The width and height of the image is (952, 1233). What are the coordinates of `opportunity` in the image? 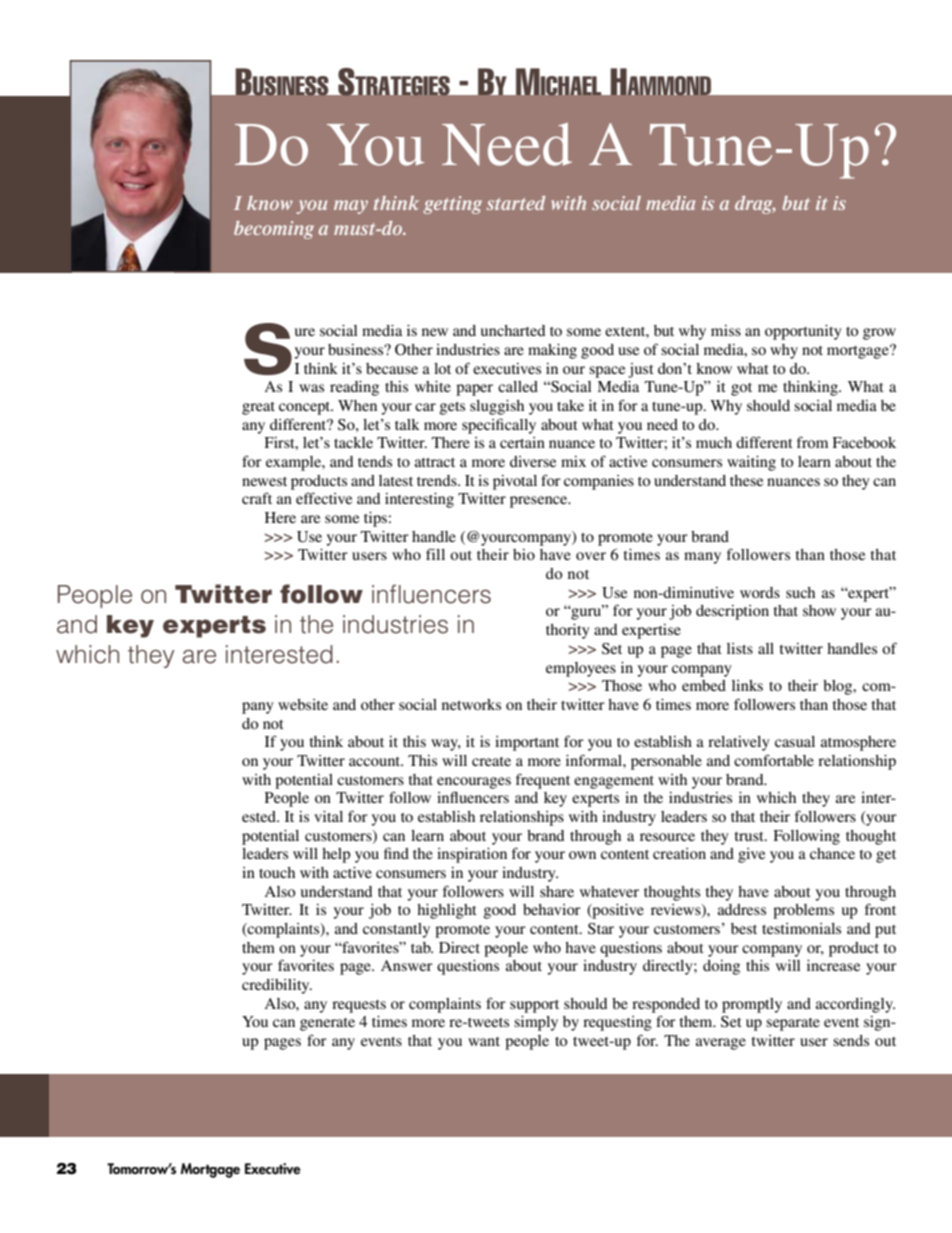 It's located at (803, 332).
